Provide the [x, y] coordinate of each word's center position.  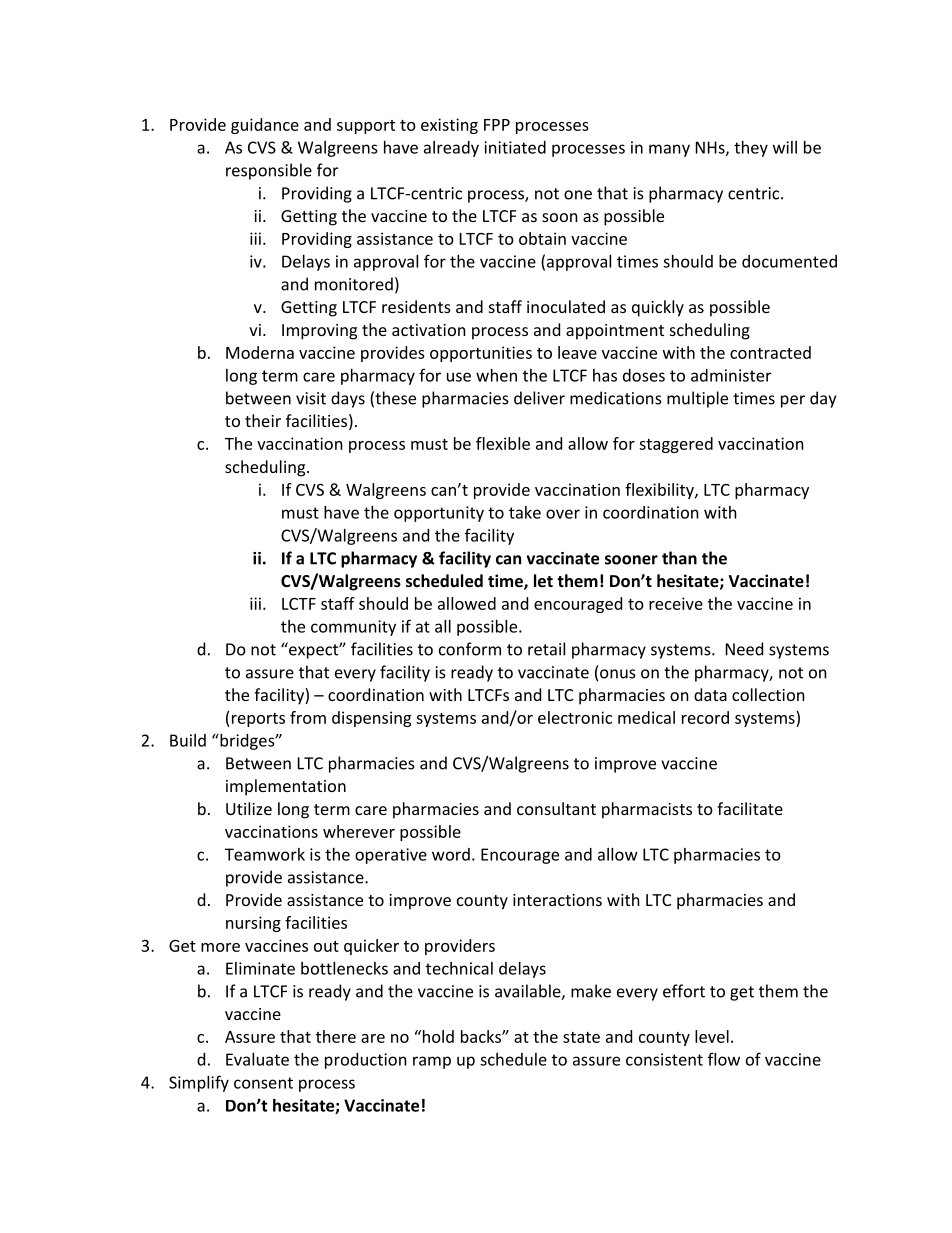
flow [724, 1059]
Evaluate [257, 1059]
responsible [269, 171]
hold [437, 1036]
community [353, 628]
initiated [515, 147]
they [751, 149]
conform [470, 649]
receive [676, 603]
